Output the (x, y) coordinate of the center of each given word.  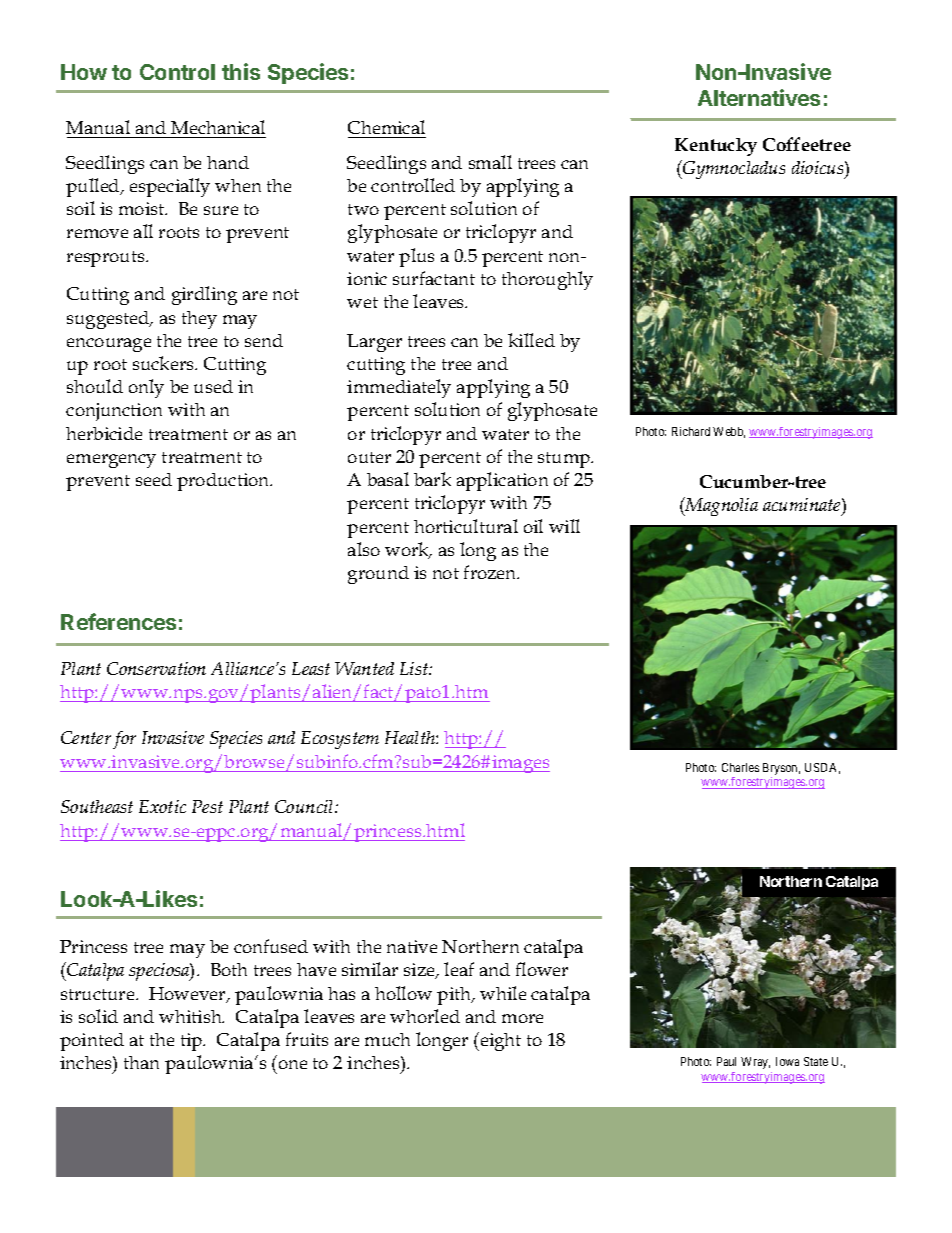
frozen (491, 572)
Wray (755, 1063)
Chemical (386, 127)
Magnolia (720, 506)
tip (193, 1042)
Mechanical (218, 127)
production (224, 482)
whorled (425, 1016)
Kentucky (716, 147)
